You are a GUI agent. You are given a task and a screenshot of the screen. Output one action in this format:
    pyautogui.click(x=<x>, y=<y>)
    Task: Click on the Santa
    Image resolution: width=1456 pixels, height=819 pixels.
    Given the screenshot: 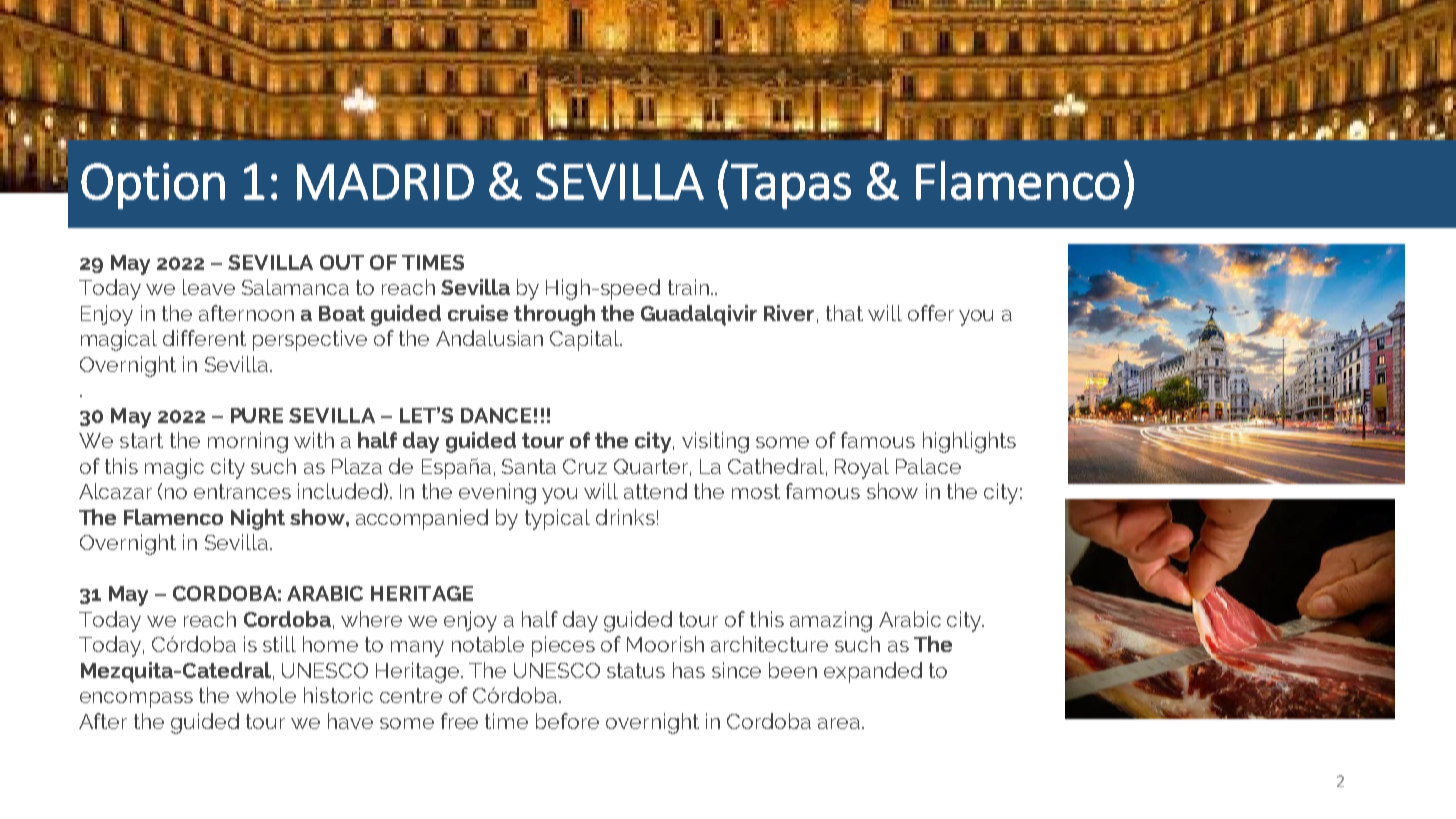 What is the action you would take?
    pyautogui.click(x=529, y=466)
